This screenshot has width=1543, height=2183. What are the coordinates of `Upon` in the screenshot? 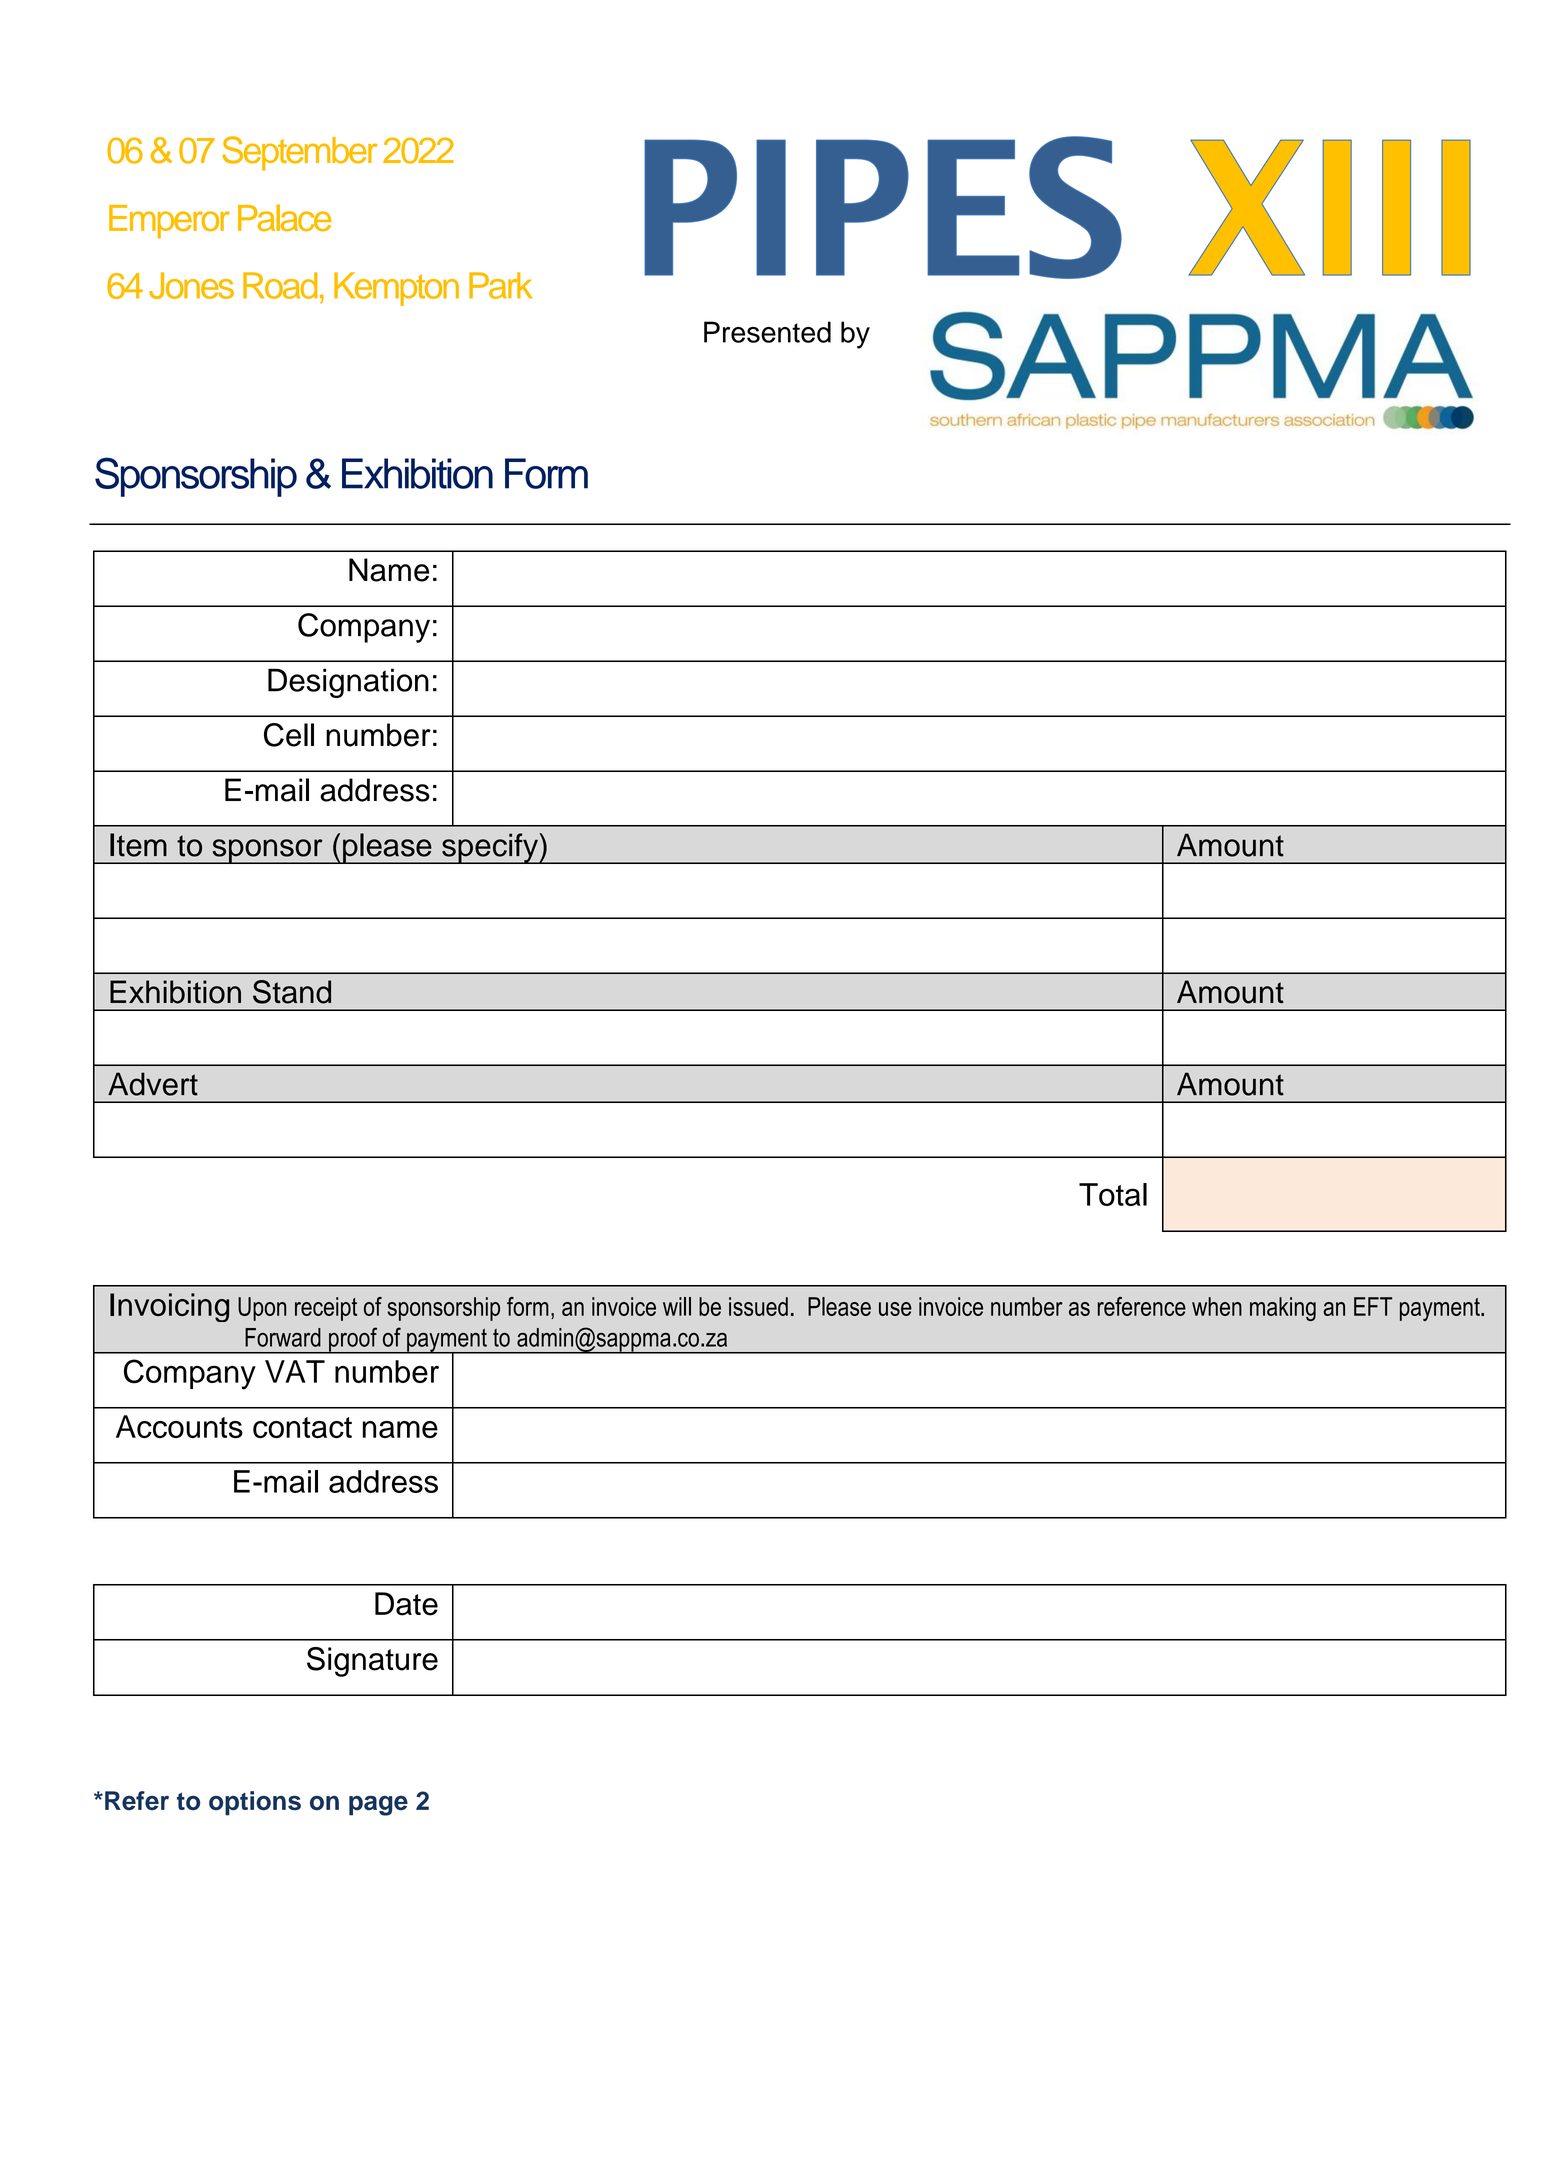 It's located at (262, 1309).
